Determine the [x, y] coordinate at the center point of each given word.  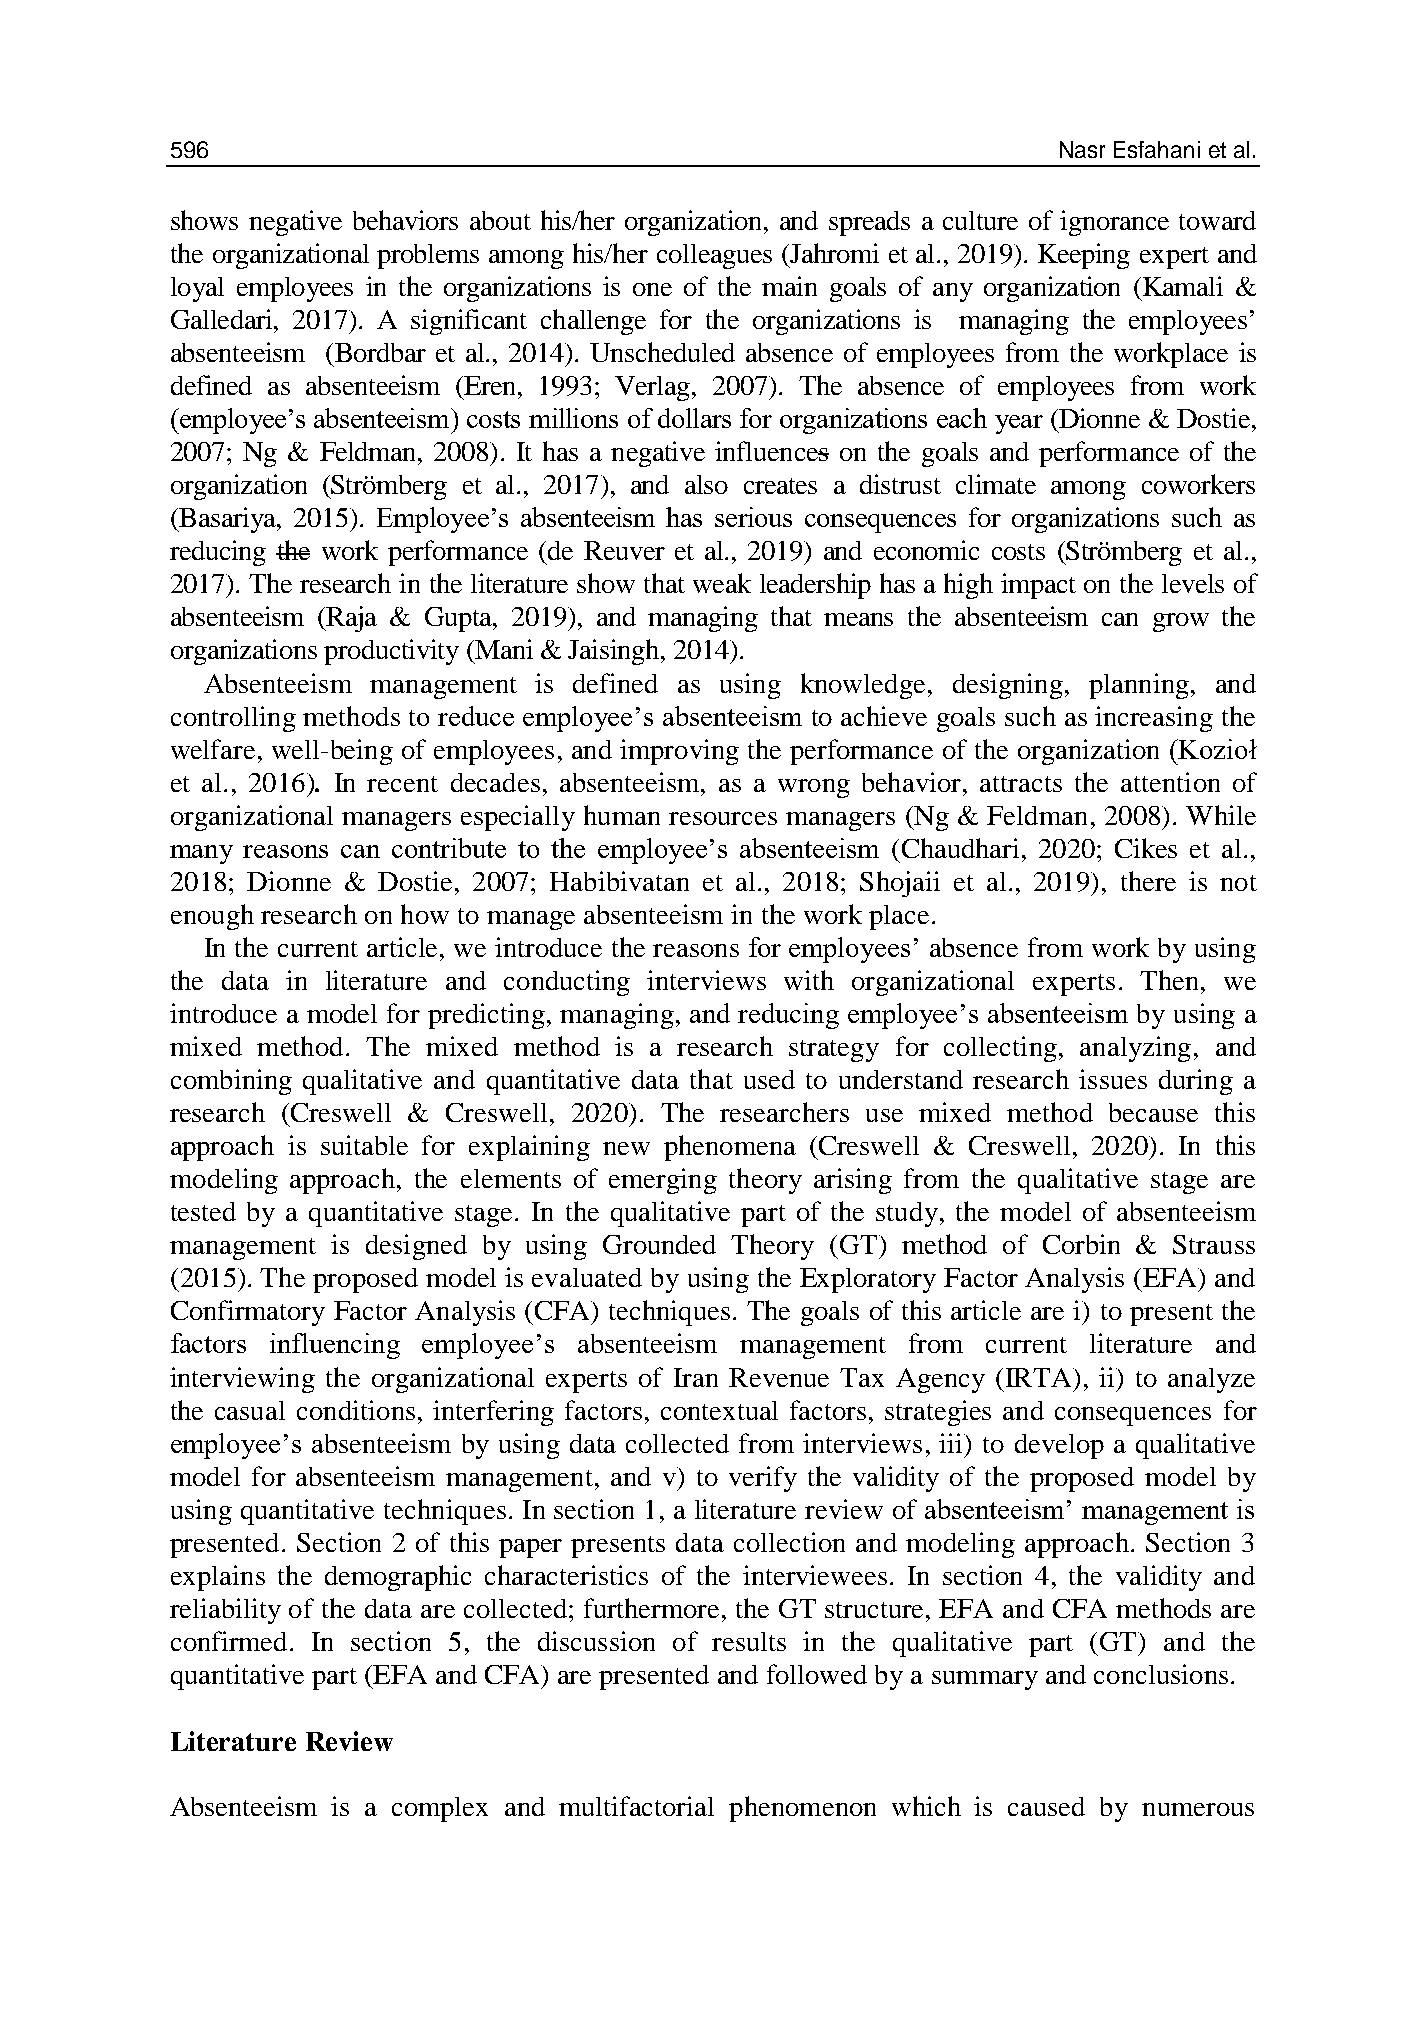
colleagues [714, 256]
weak [722, 583]
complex [440, 1809]
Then [1169, 980]
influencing [335, 1346]
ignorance [1114, 223]
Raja [351, 619]
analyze [1211, 1380]
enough [212, 917]
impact [1038, 586]
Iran [696, 1377]
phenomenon [802, 1809]
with [809, 980]
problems [428, 256]
